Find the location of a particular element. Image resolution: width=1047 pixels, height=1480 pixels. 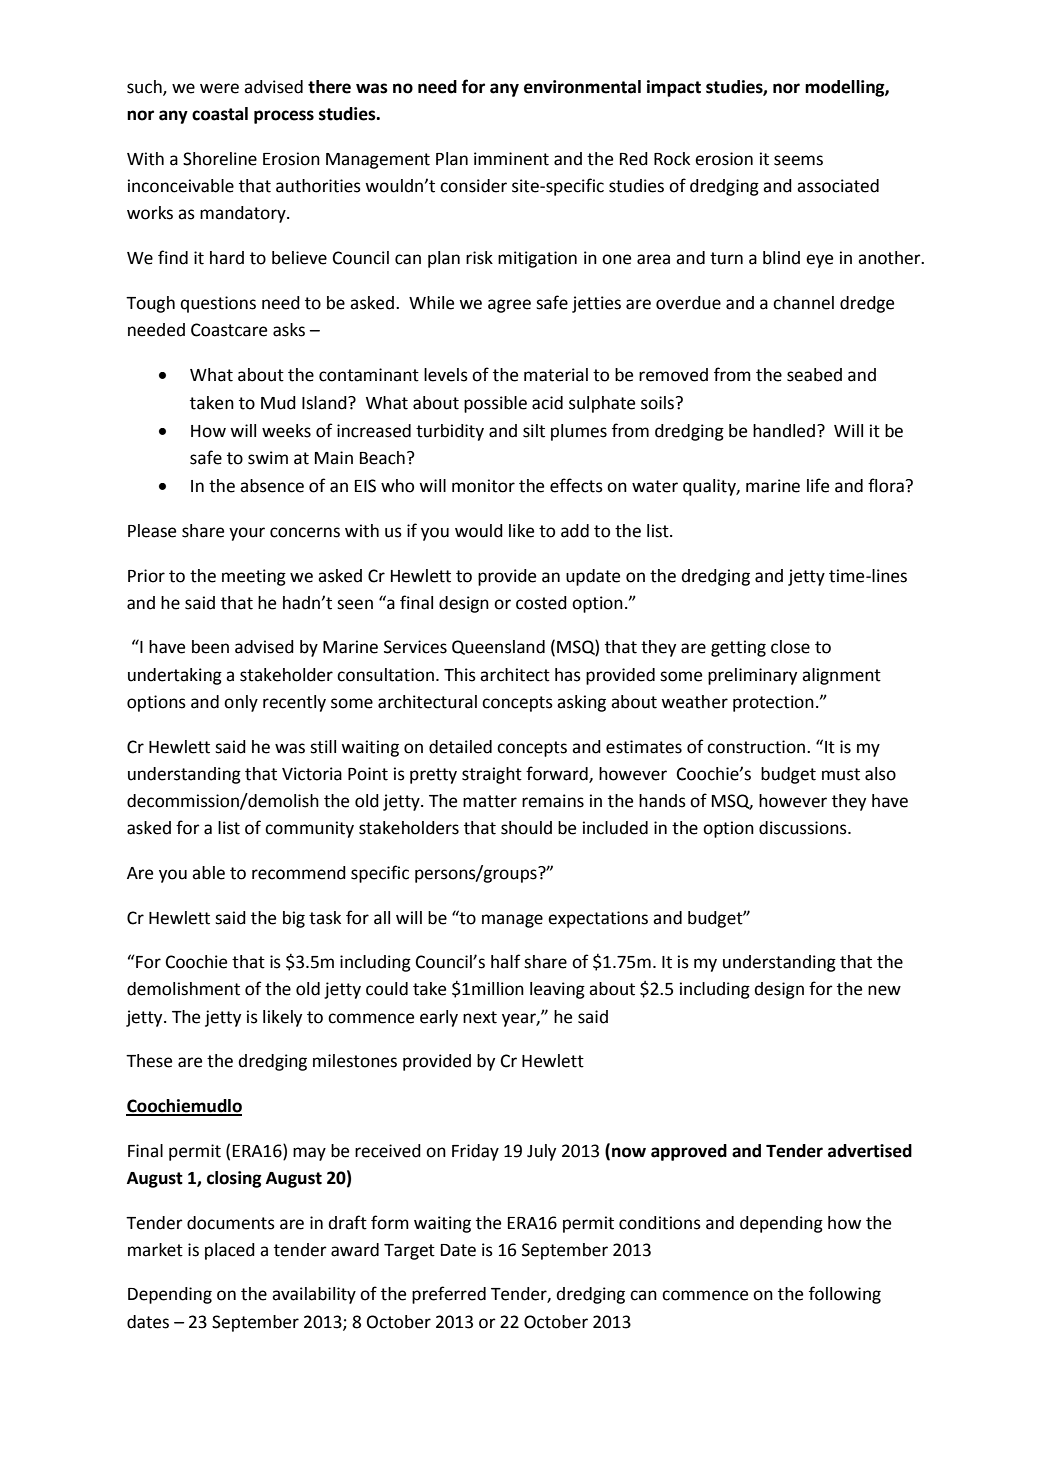

protection is located at coordinates (773, 703).
